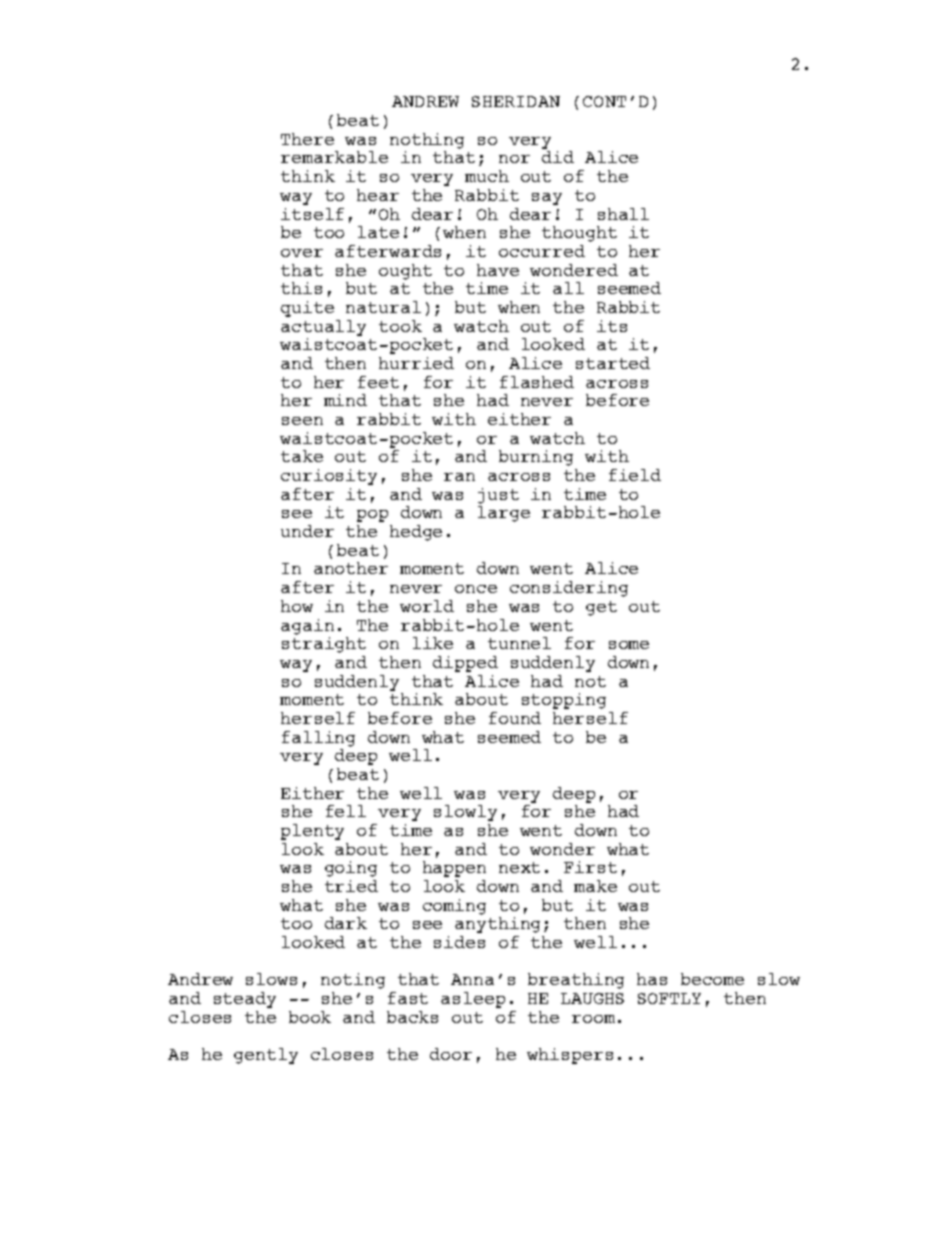 Image resolution: width=952 pixels, height=1233 pixels. I want to click on actually, so click(323, 328).
